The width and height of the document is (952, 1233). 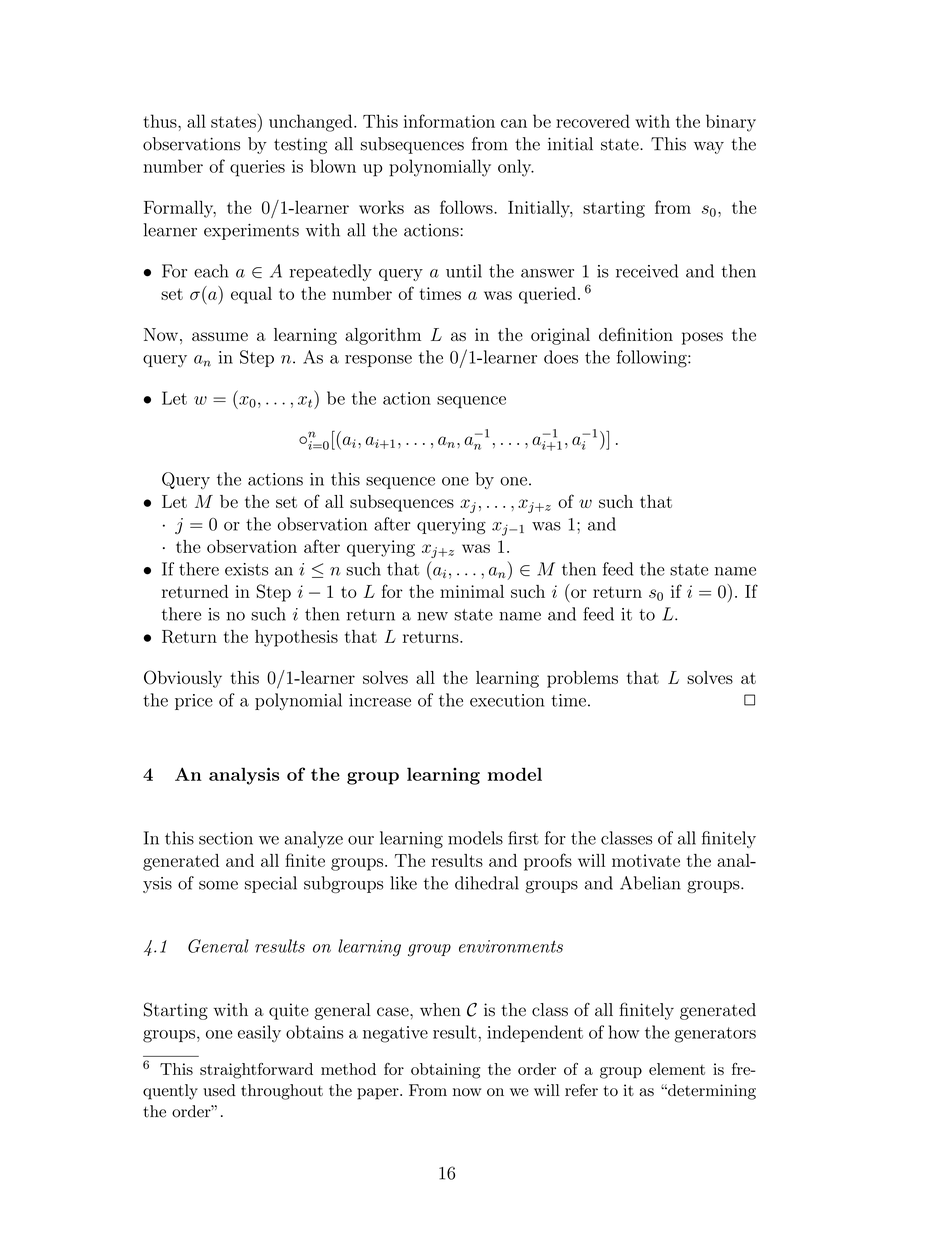 I want to click on dihedral, so click(x=487, y=883).
